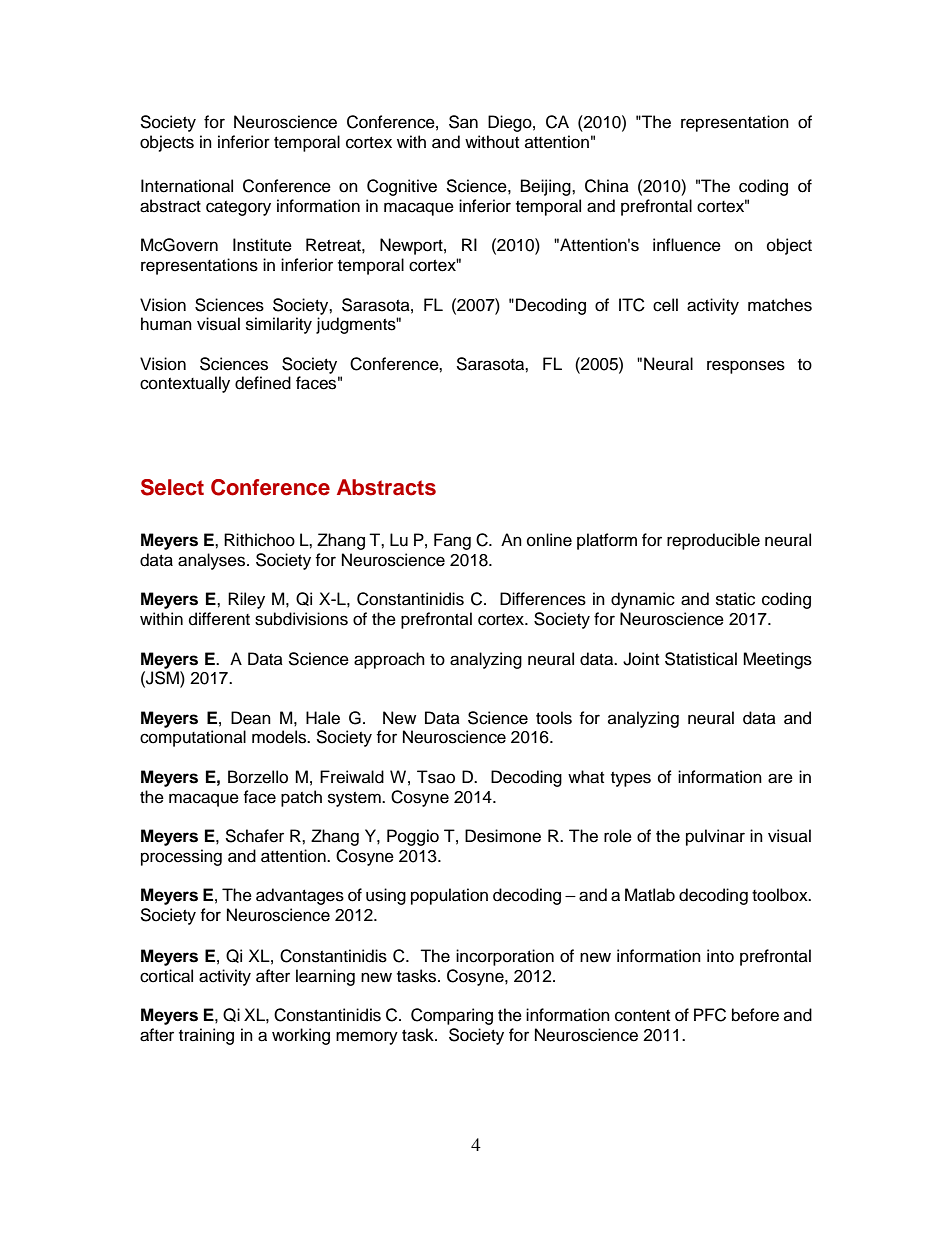 The image size is (952, 1233). I want to click on PFC, so click(710, 1015).
